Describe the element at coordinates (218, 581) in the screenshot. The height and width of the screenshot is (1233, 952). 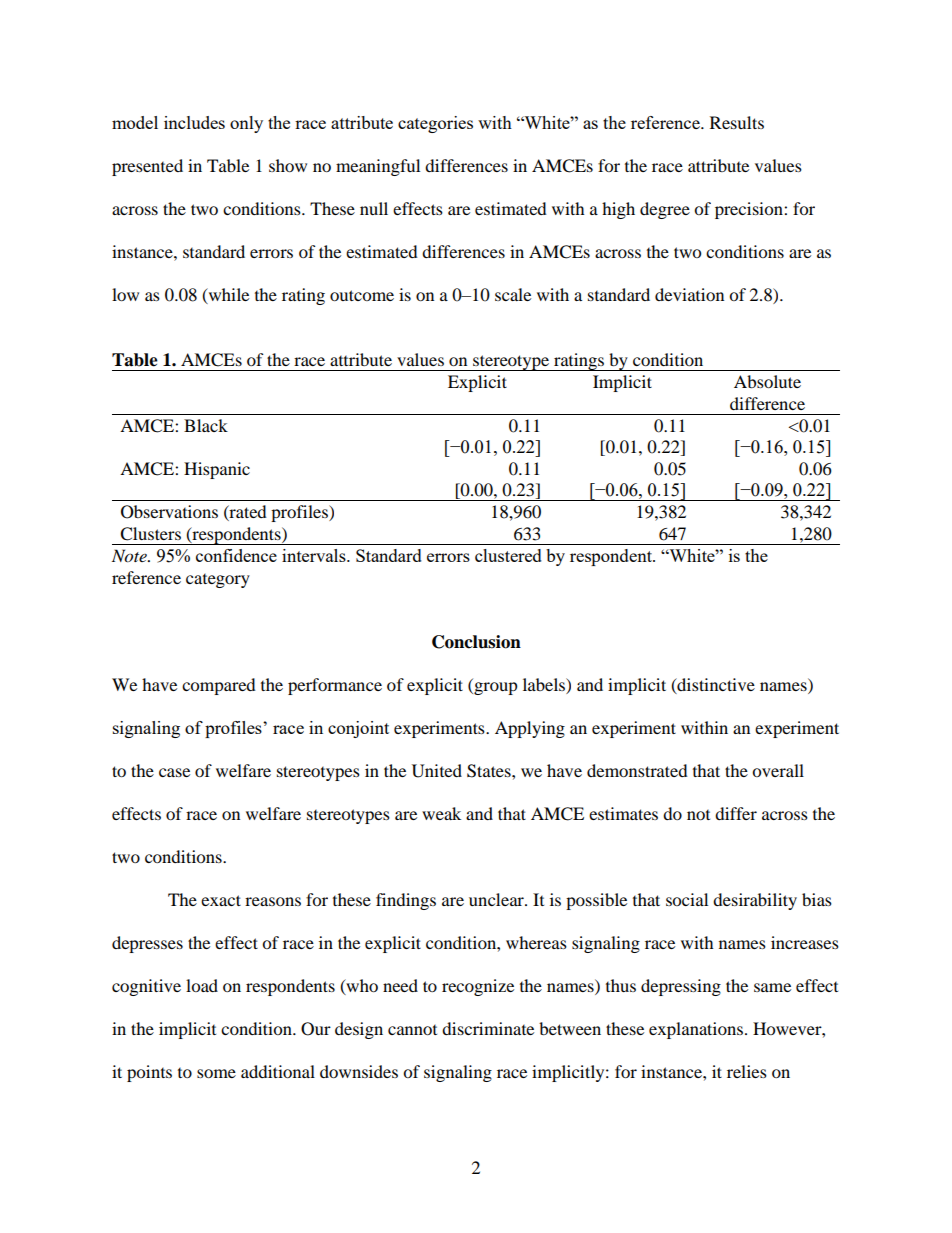
I see `category` at that location.
